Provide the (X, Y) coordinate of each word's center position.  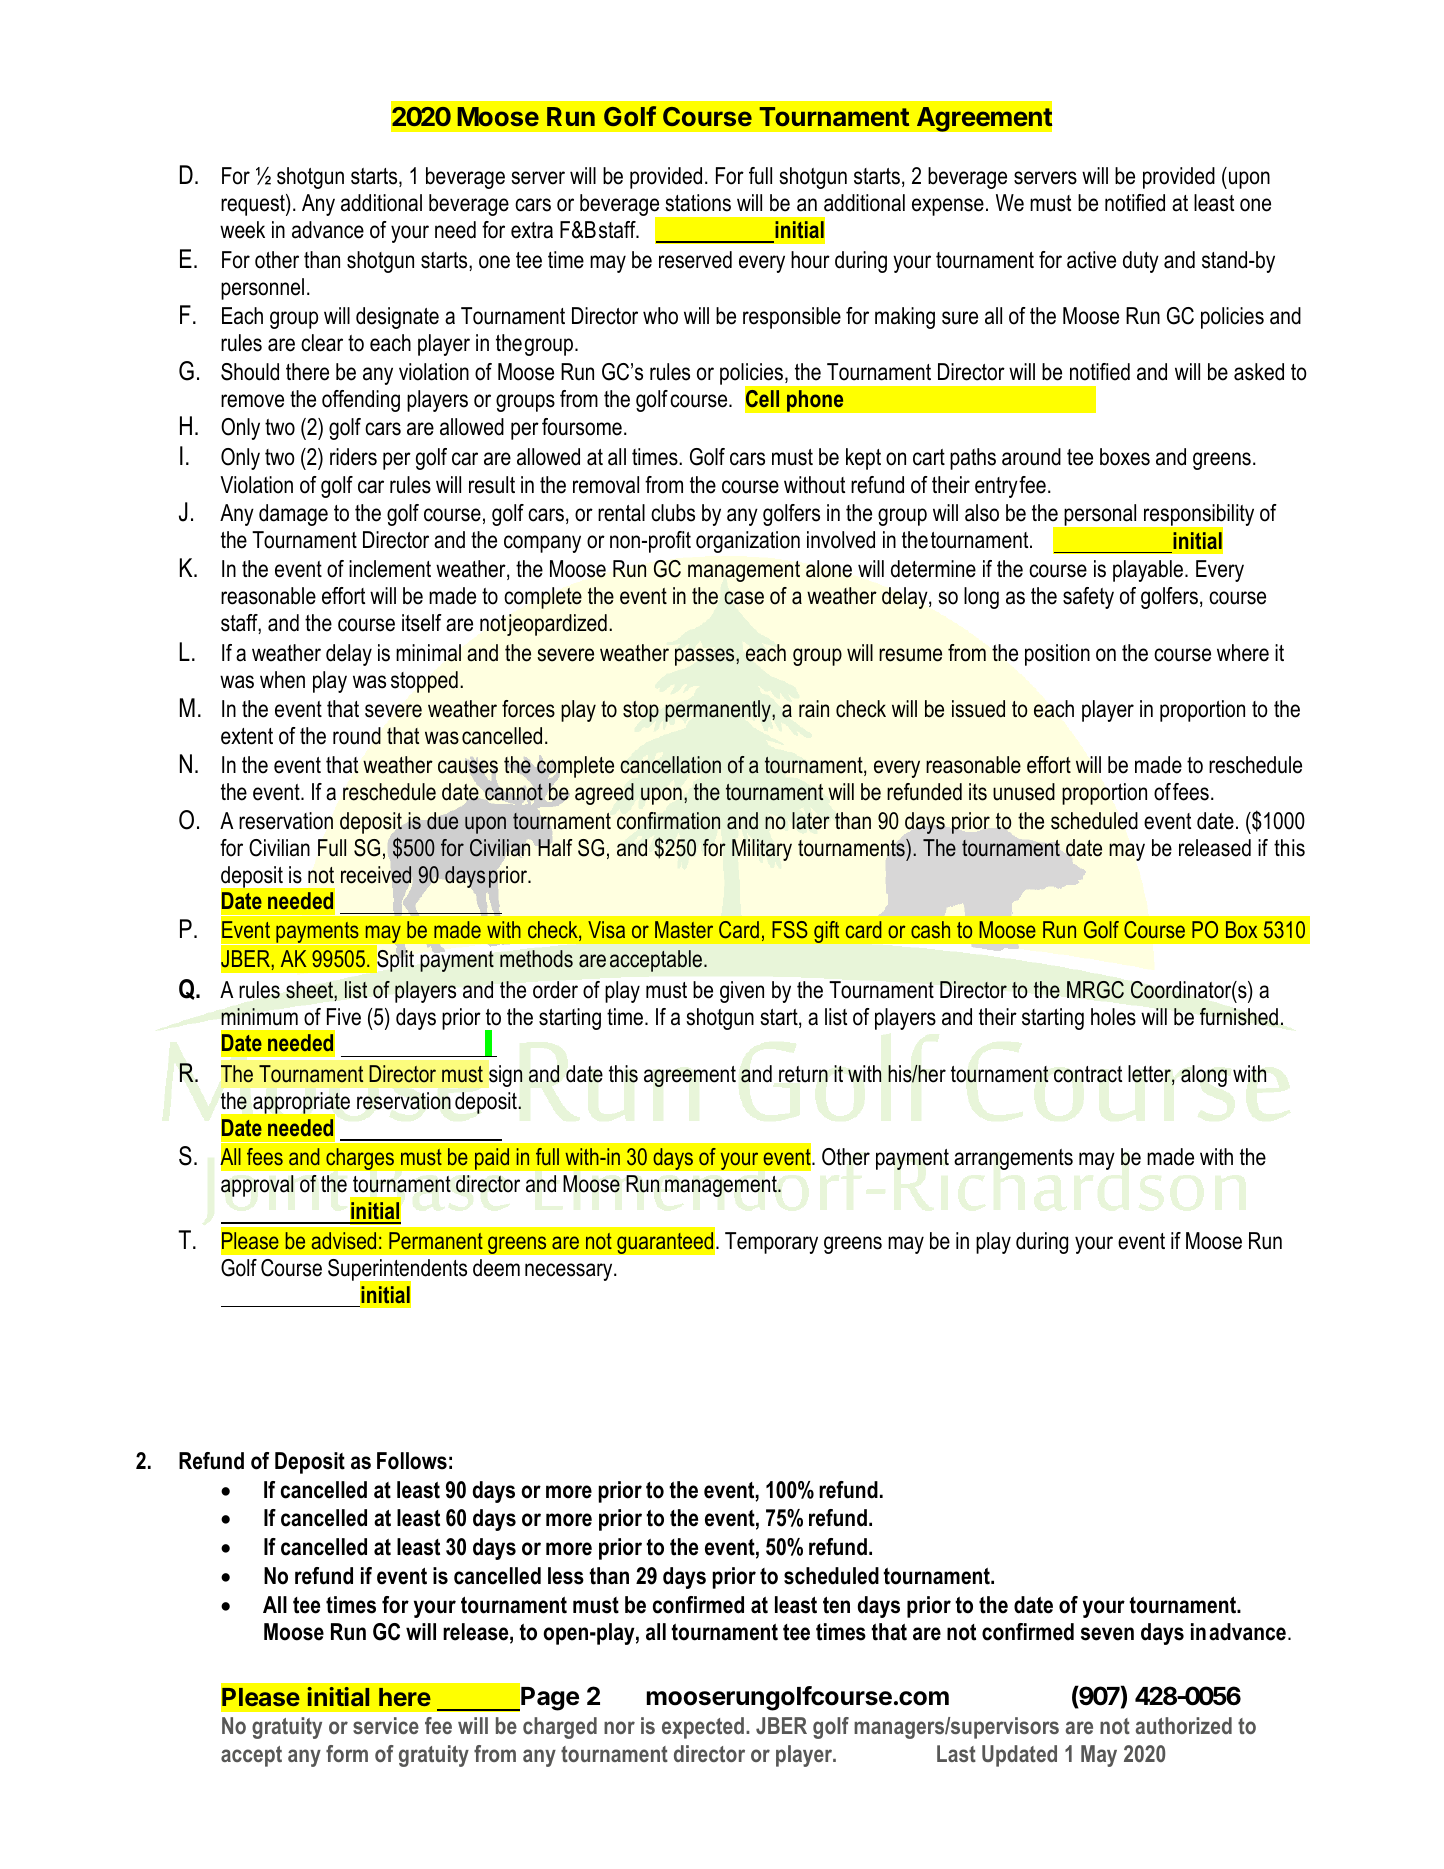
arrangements (1013, 1159)
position (1057, 655)
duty (1141, 262)
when (282, 680)
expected (703, 1728)
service (386, 1725)
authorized (1184, 1725)
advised (343, 1240)
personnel (262, 289)
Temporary (771, 1243)
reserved (695, 260)
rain (814, 709)
